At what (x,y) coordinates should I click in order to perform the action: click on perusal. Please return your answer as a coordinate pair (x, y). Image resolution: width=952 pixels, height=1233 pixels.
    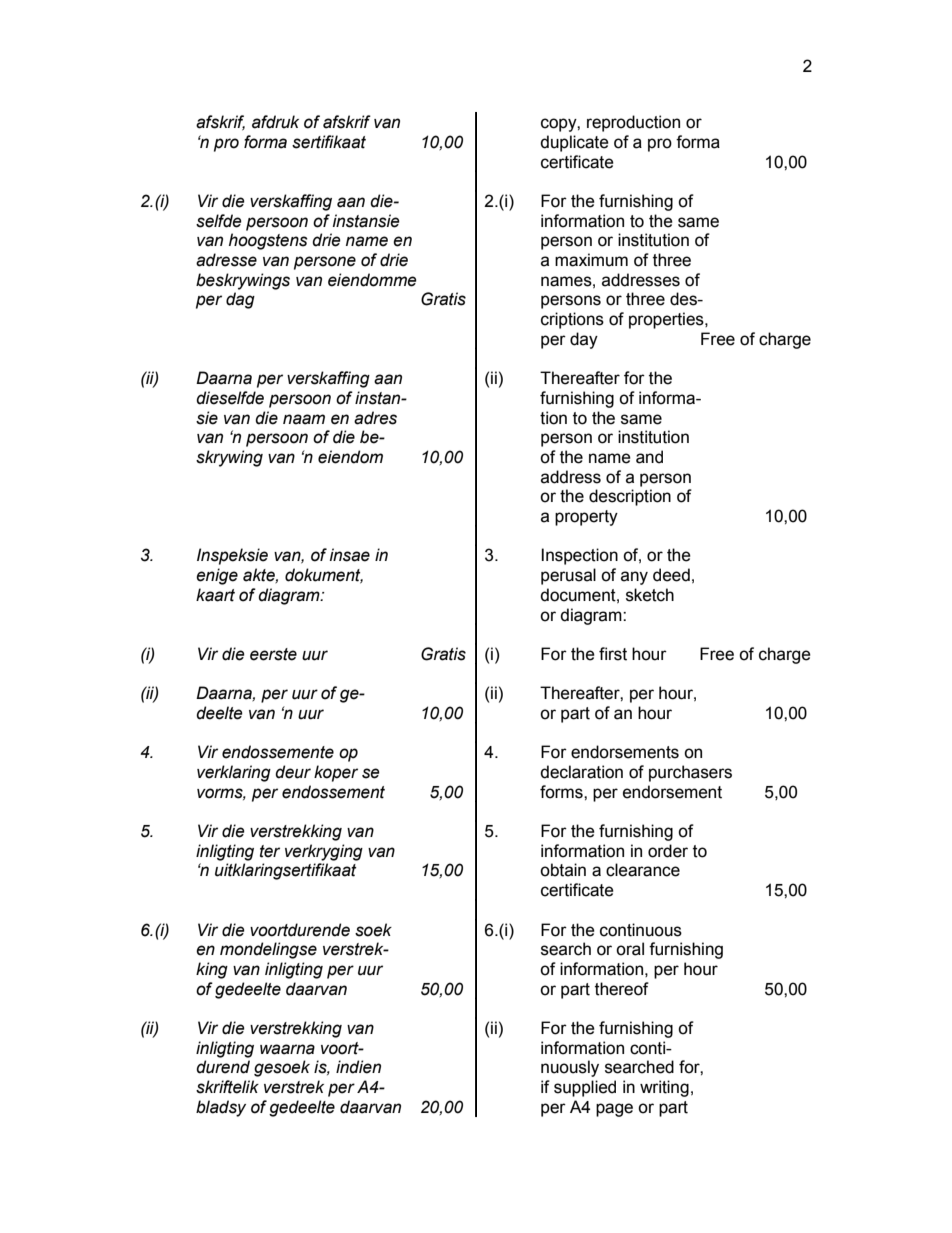
    Looking at the image, I should click on (568, 576).
